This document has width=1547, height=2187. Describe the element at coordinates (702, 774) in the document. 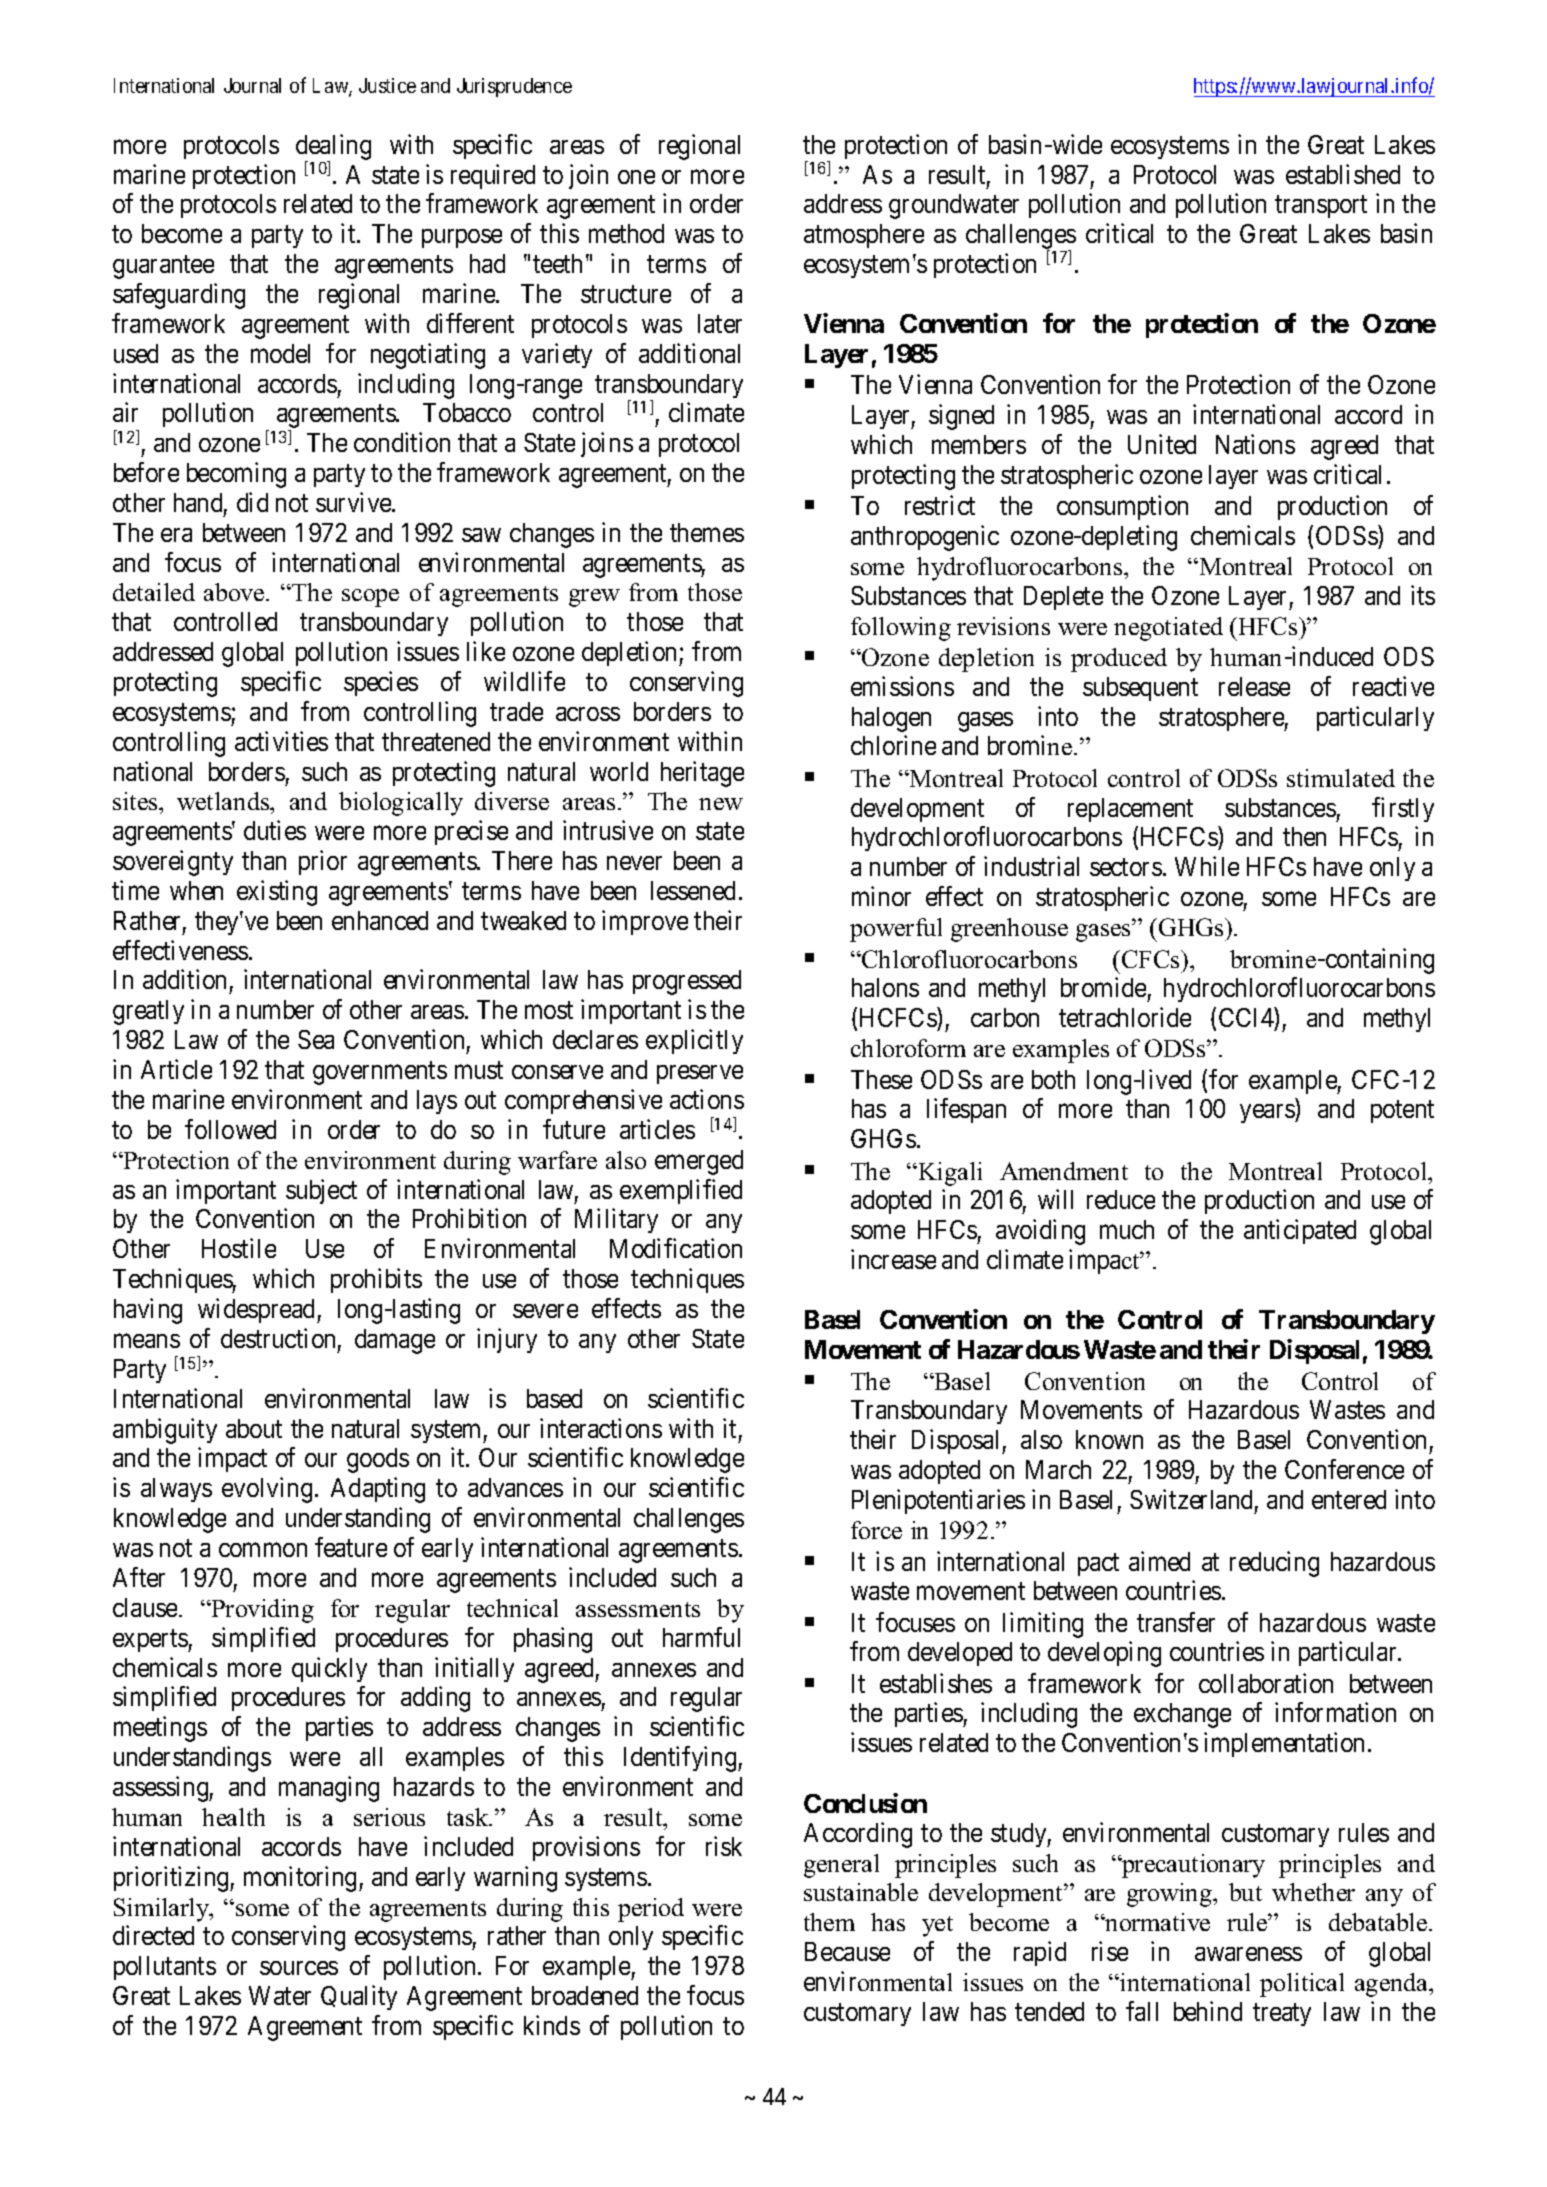

I see `heritage` at that location.
